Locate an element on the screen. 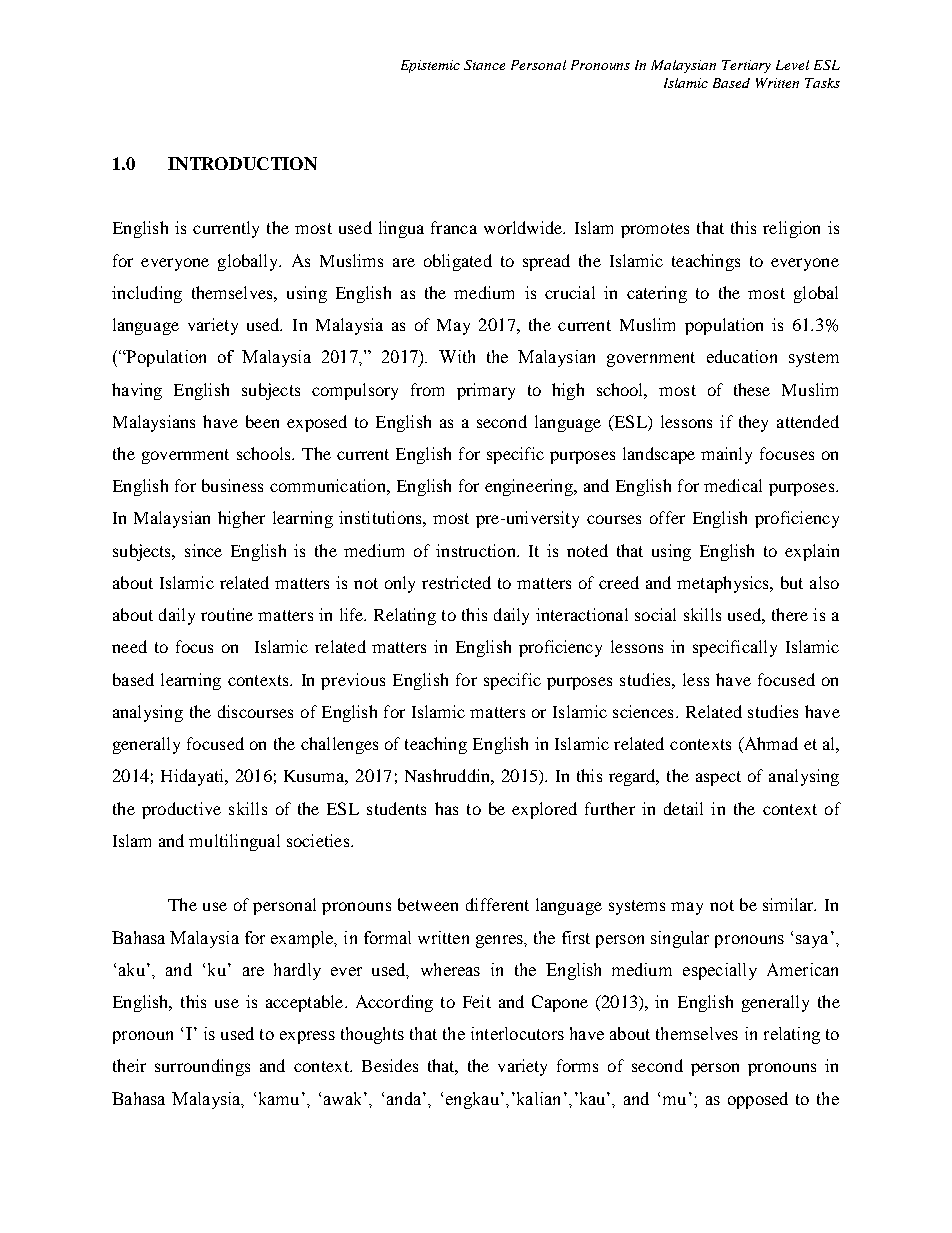  INTRODUCTION is located at coordinates (242, 163).
